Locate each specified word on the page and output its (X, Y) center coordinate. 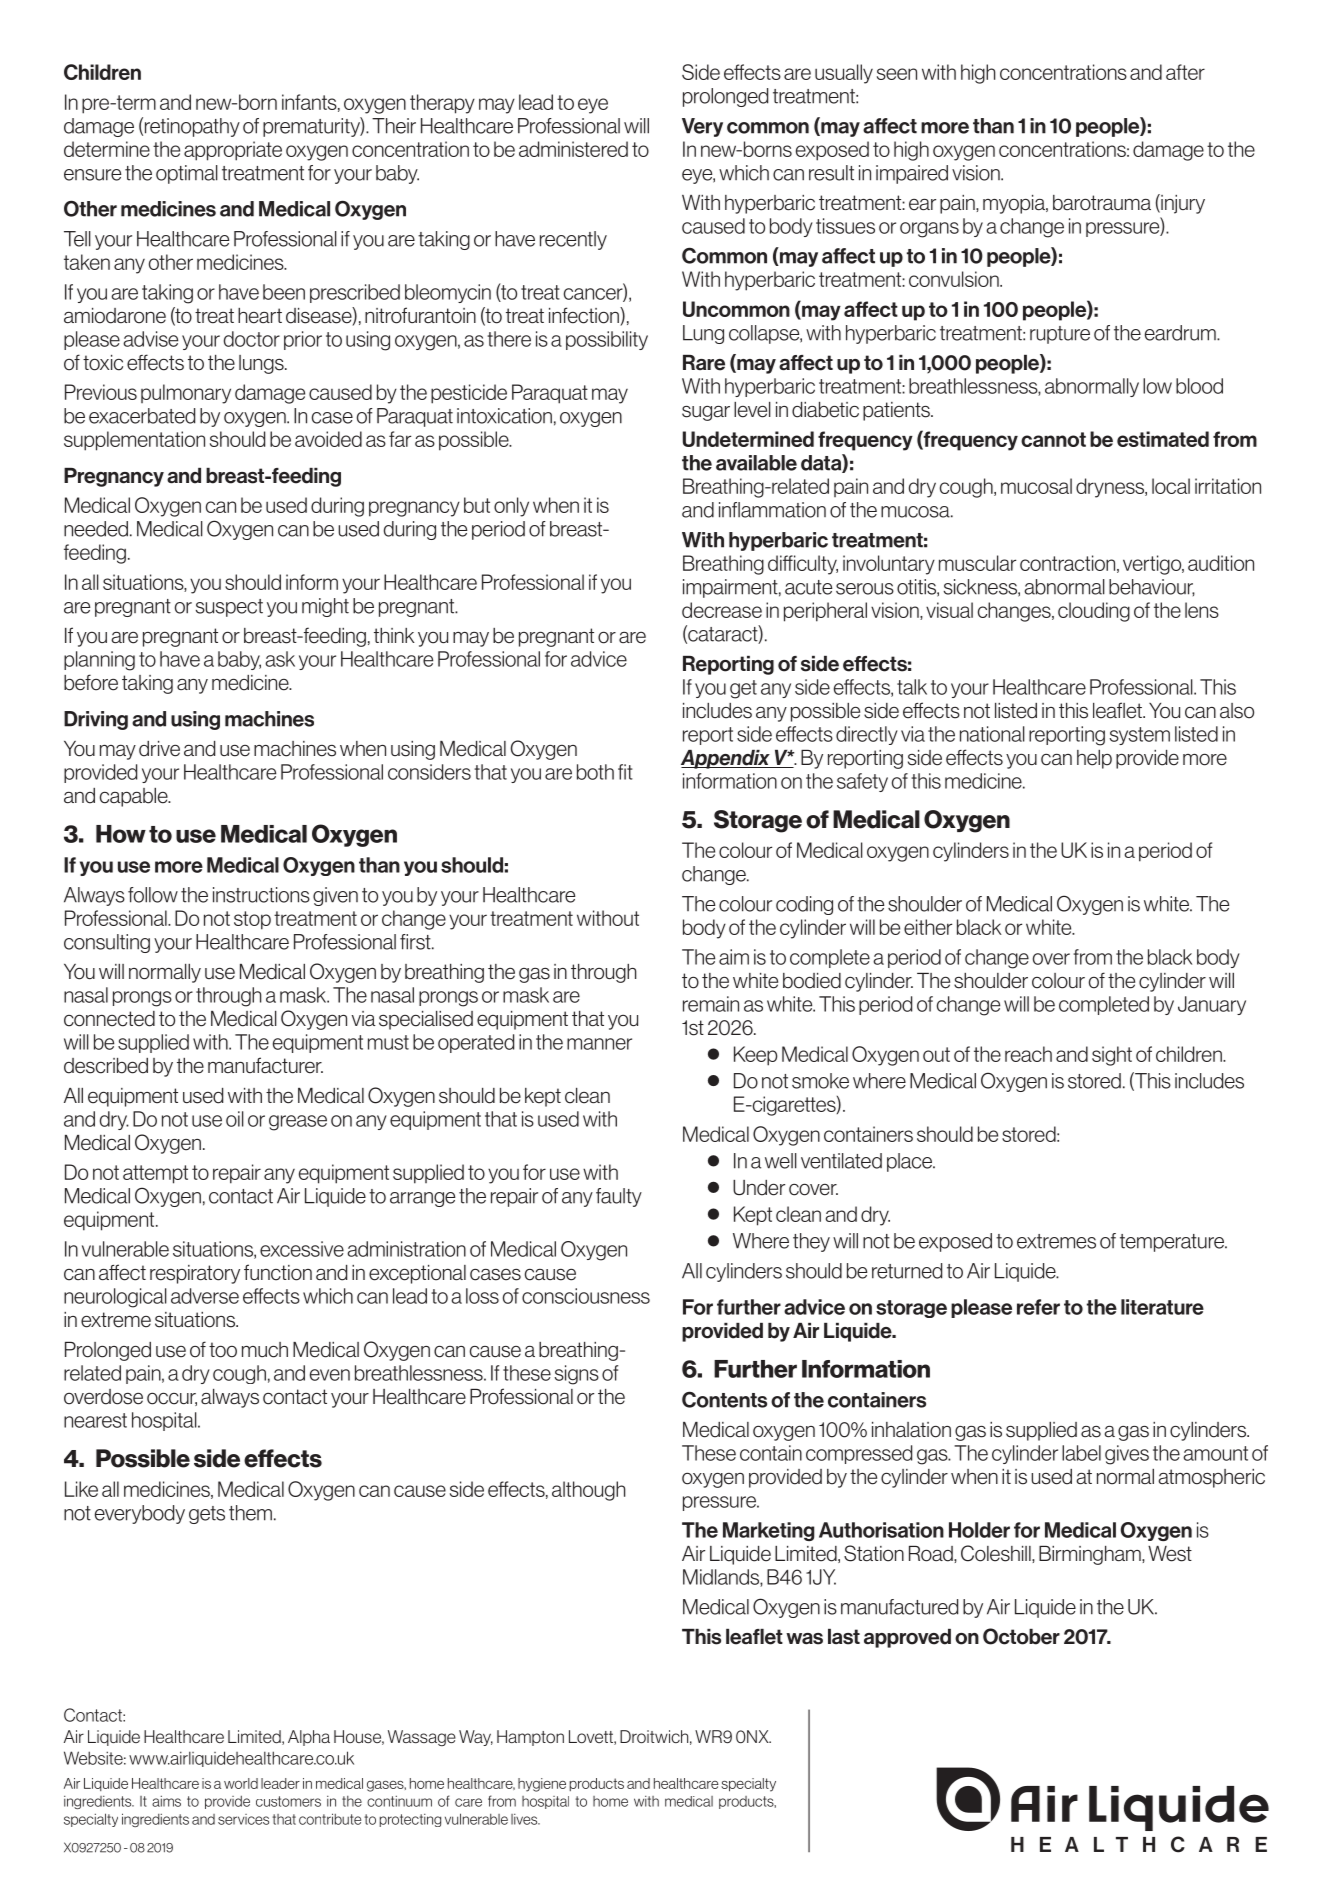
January (1212, 1005)
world (241, 1783)
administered (573, 149)
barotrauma (1102, 203)
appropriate (233, 151)
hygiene (542, 1785)
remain (711, 1004)
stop (252, 920)
